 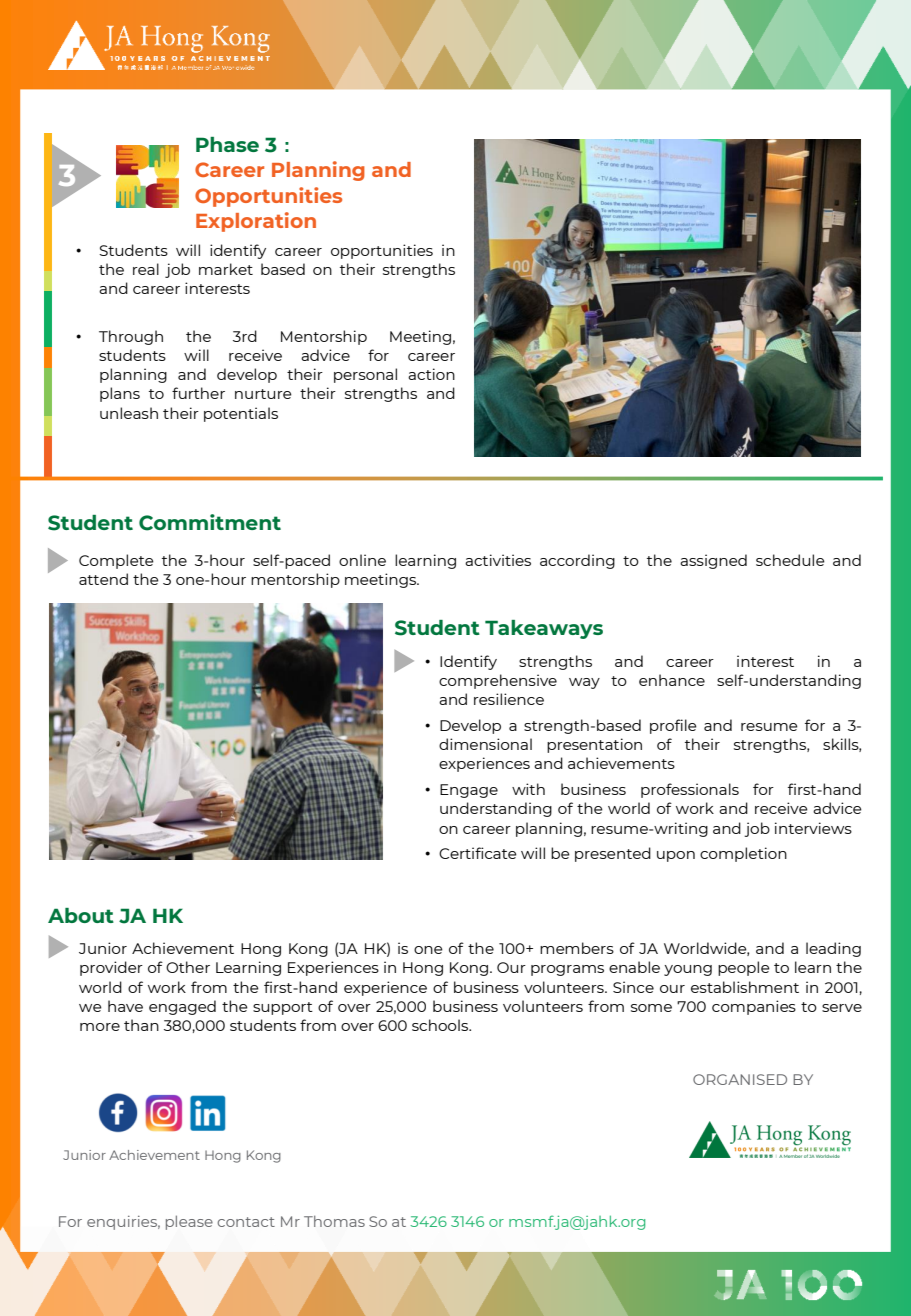 I want to click on Phase, so click(x=227, y=144).
